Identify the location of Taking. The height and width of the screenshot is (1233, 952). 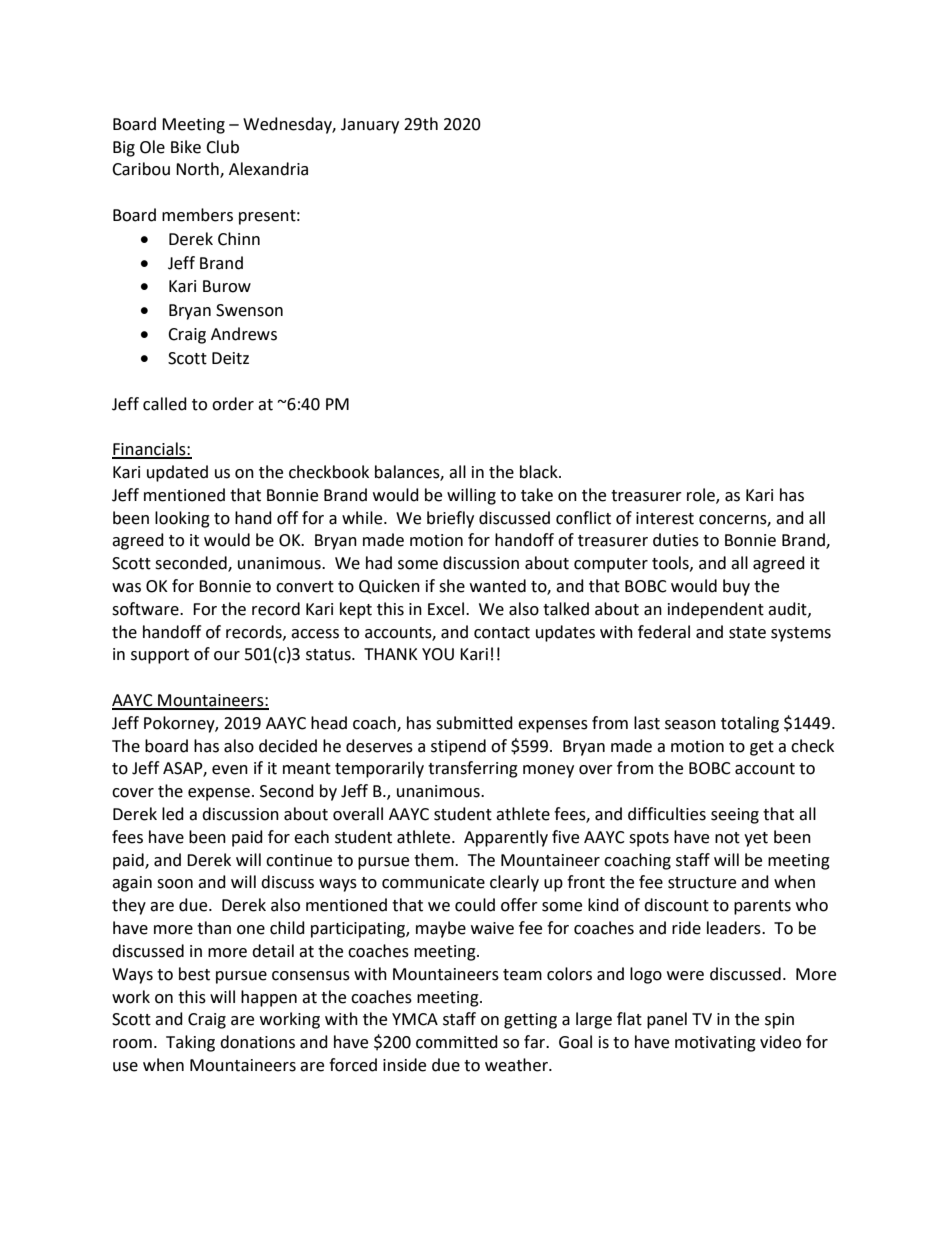
(190, 1043).
